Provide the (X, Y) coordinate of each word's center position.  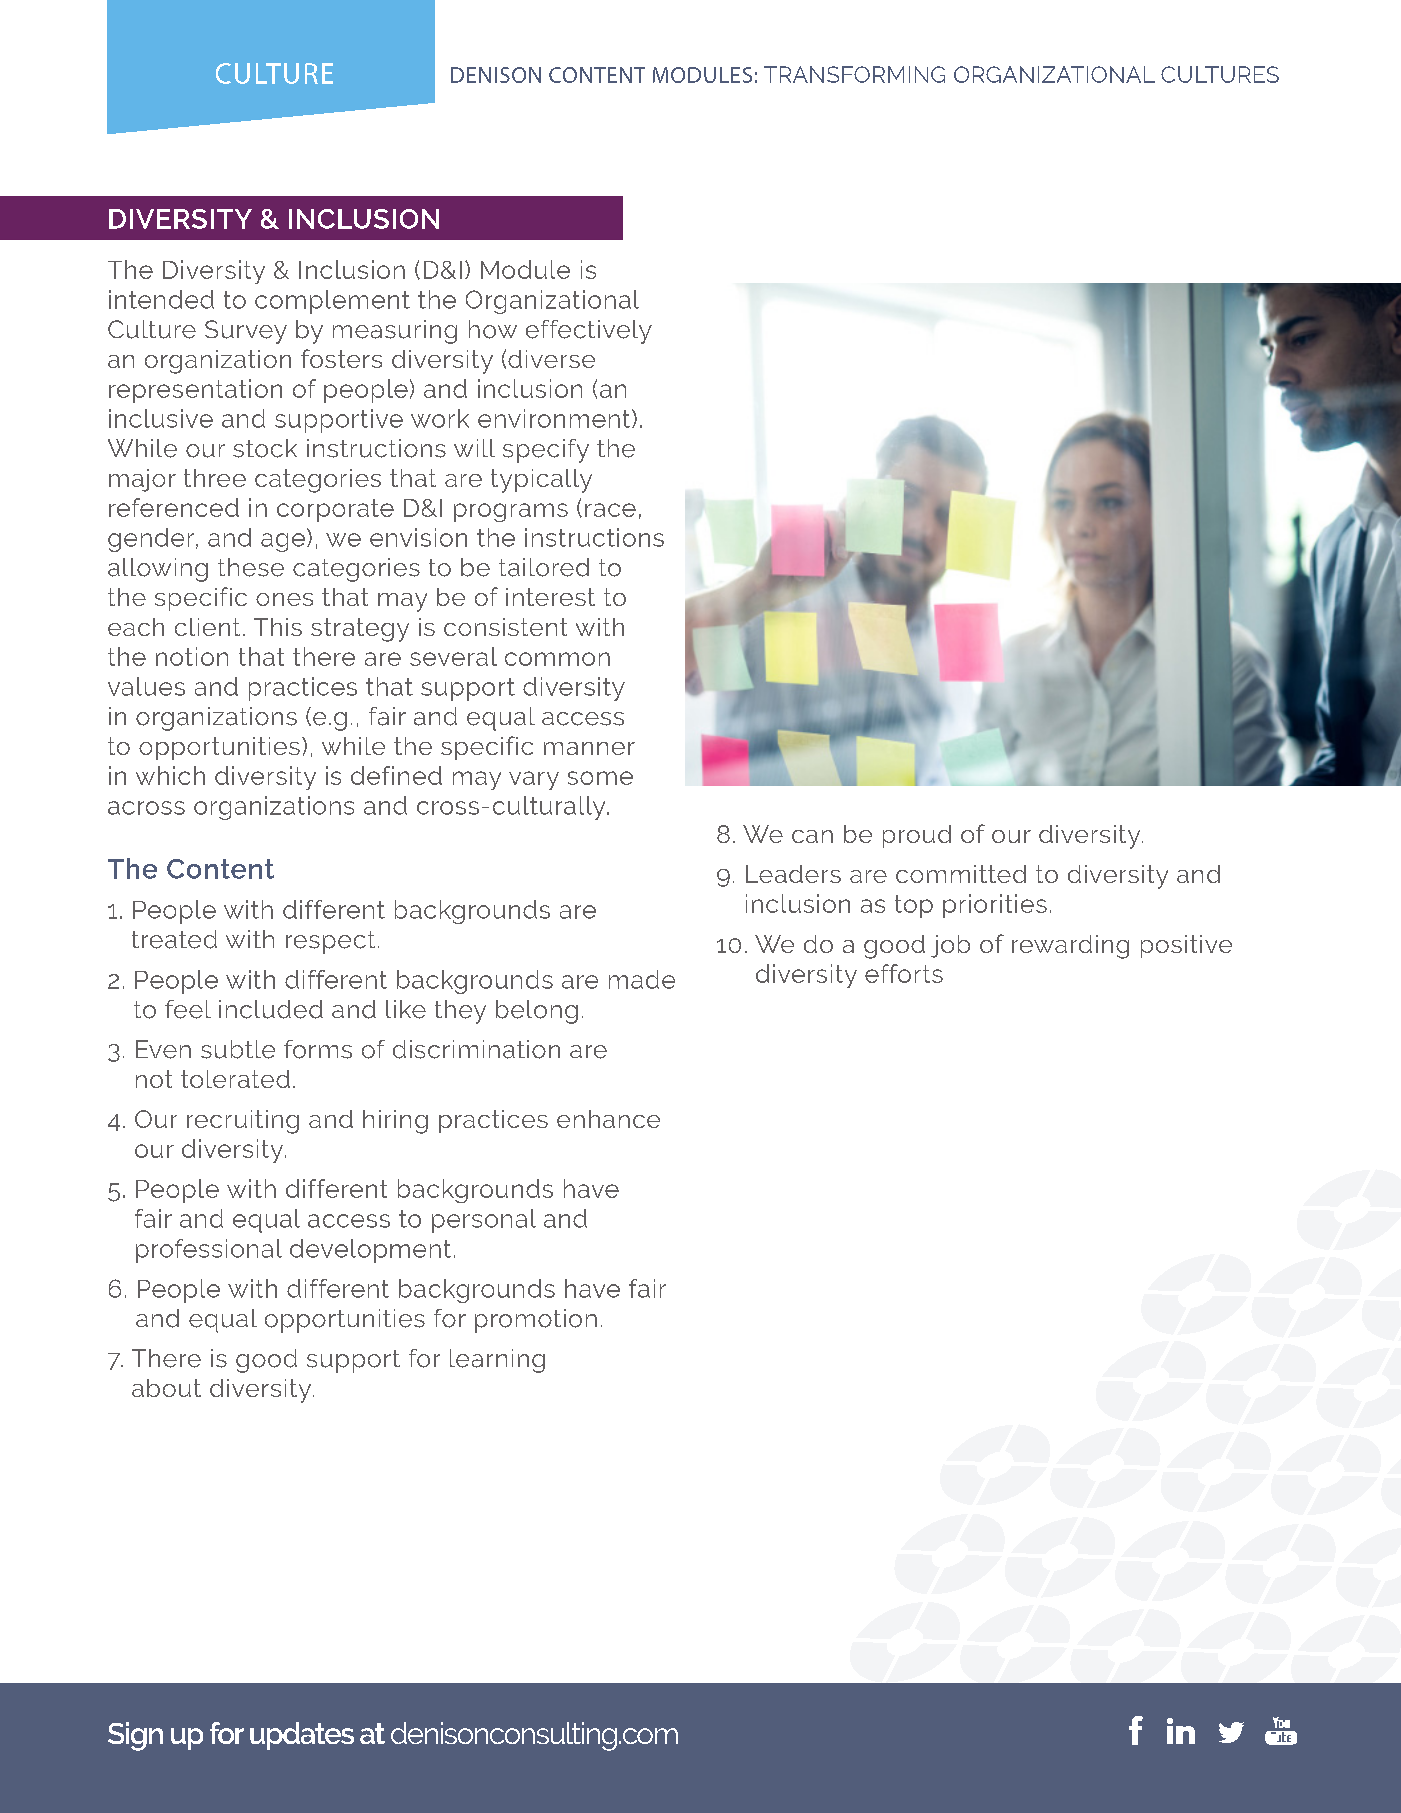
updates (302, 1736)
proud (917, 836)
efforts (904, 973)
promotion (536, 1321)
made (642, 979)
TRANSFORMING (854, 74)
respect (330, 942)
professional (209, 1251)
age (283, 542)
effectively (589, 332)
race (610, 510)
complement (332, 302)
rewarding (1070, 947)
